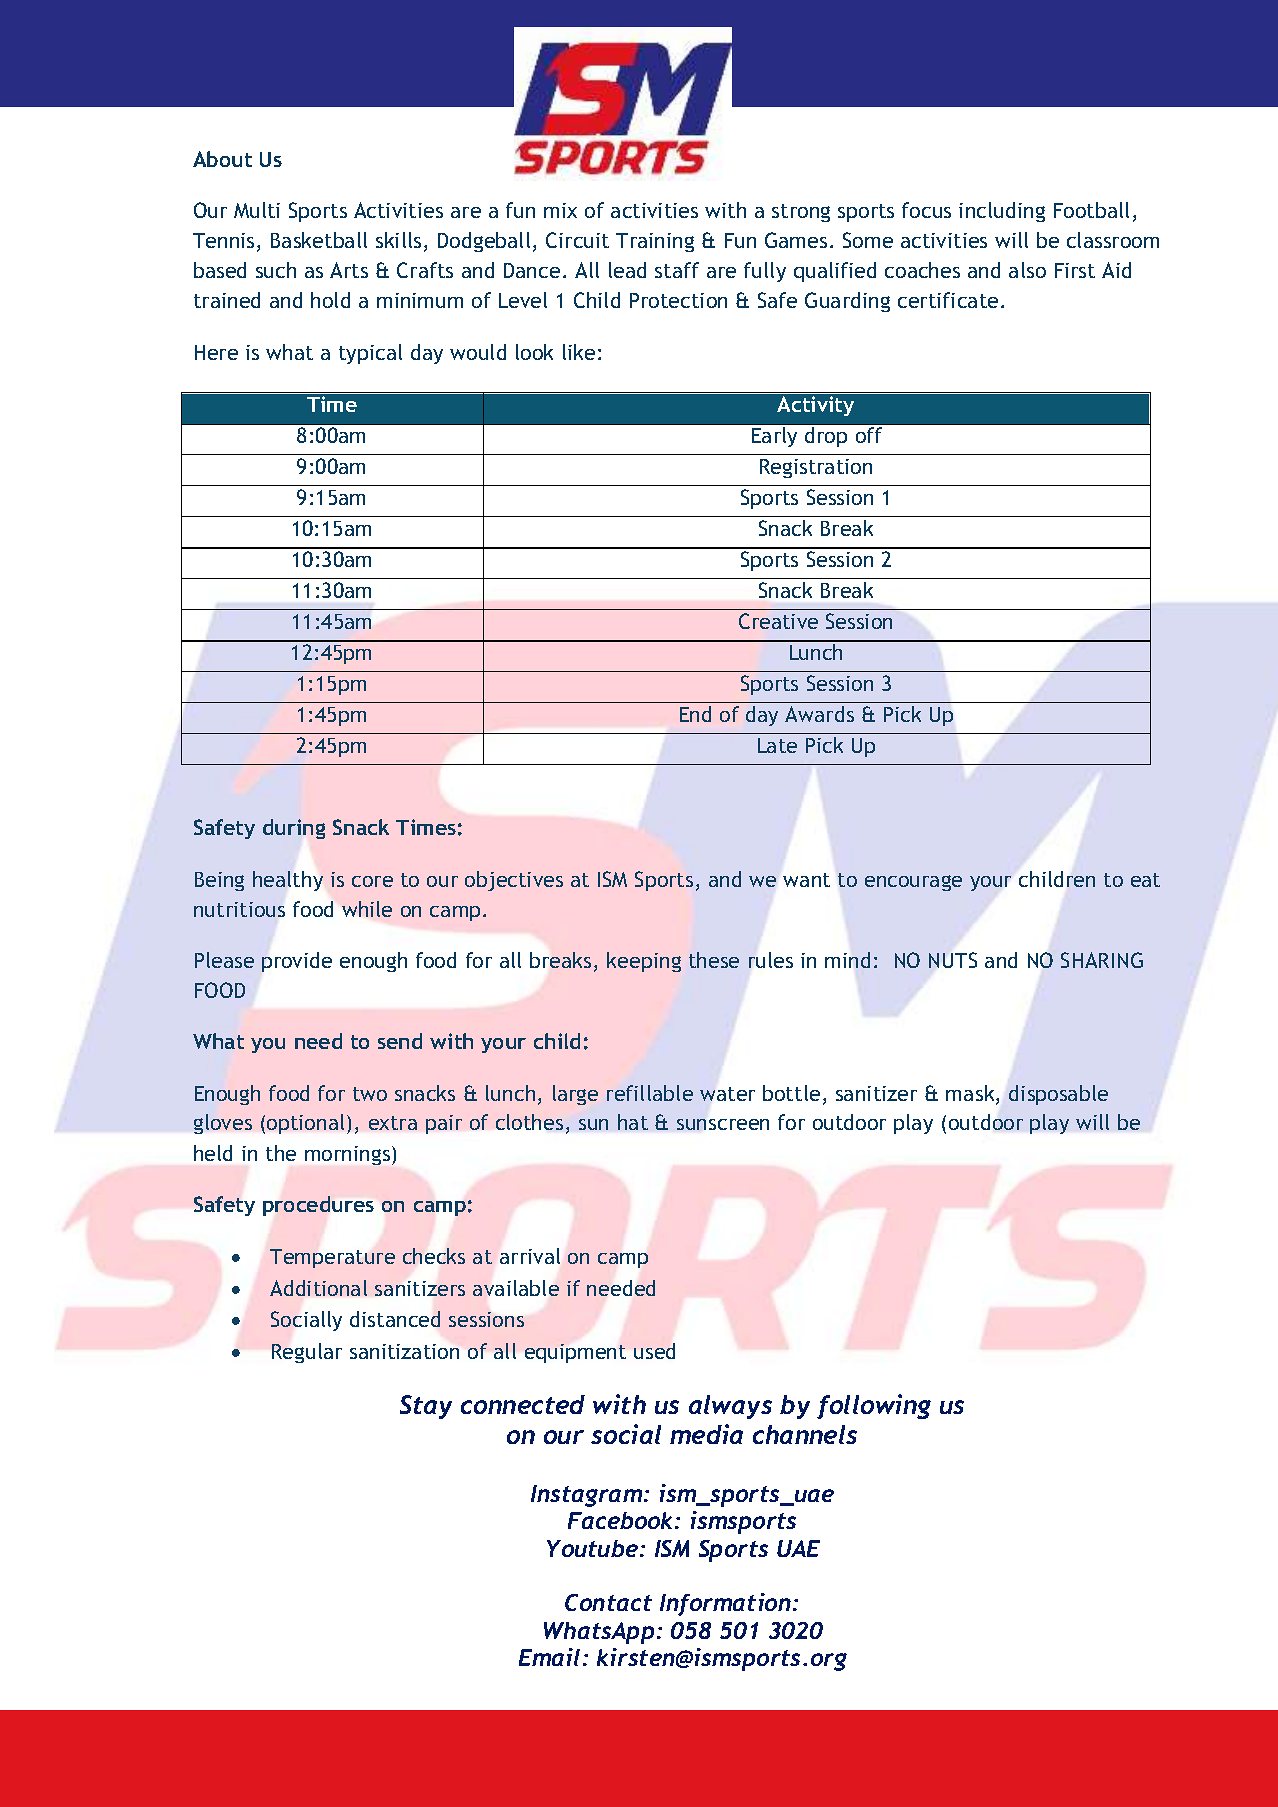 Image resolution: width=1278 pixels, height=1807 pixels. What do you see at coordinates (319, 240) in the page?
I see `Basketball` at bounding box center [319, 240].
